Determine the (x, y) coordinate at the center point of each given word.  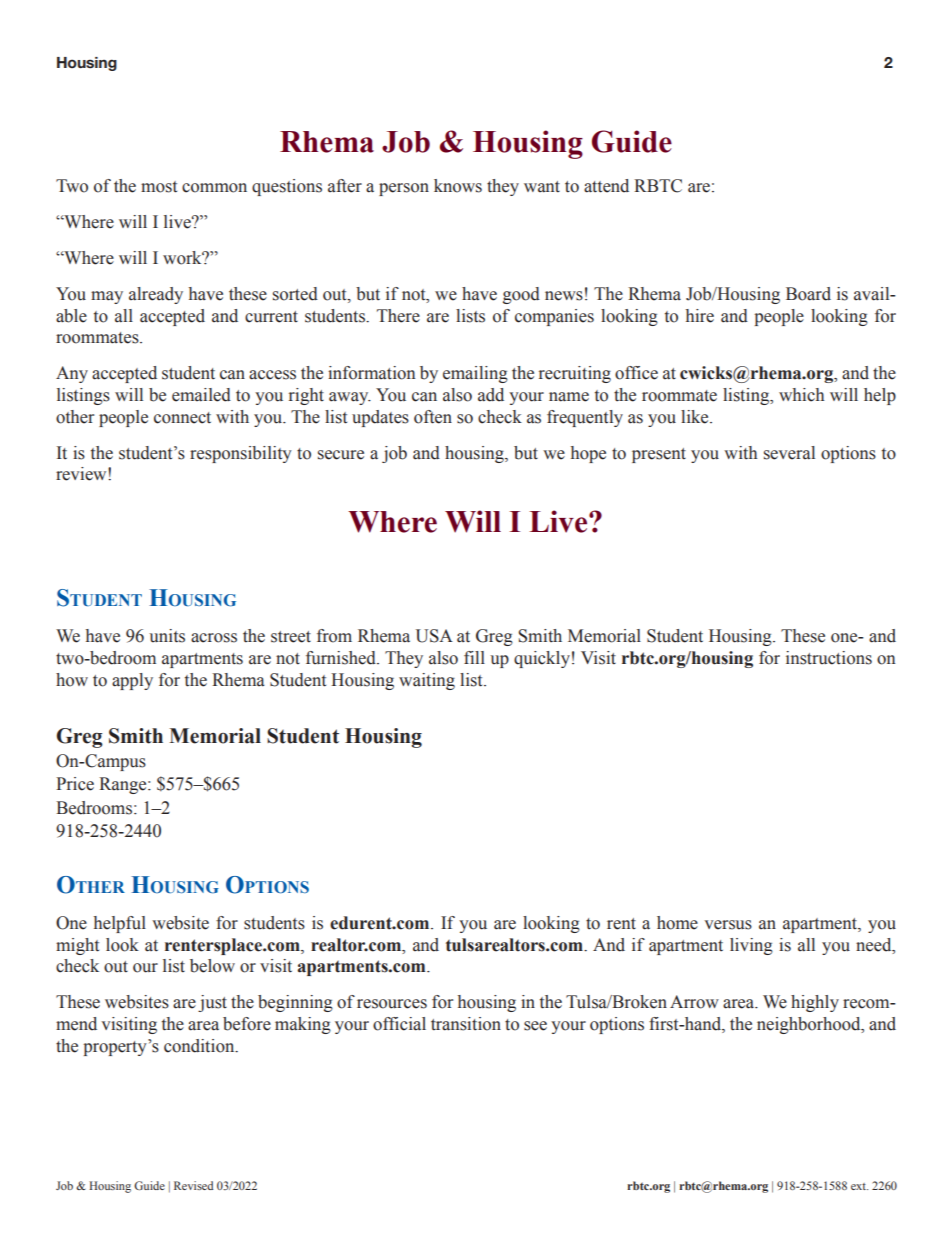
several (789, 453)
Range (124, 785)
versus (728, 925)
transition (466, 1024)
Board (808, 294)
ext (859, 1186)
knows (458, 186)
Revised (193, 1185)
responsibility (241, 454)
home (677, 923)
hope (588, 454)
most (159, 187)
